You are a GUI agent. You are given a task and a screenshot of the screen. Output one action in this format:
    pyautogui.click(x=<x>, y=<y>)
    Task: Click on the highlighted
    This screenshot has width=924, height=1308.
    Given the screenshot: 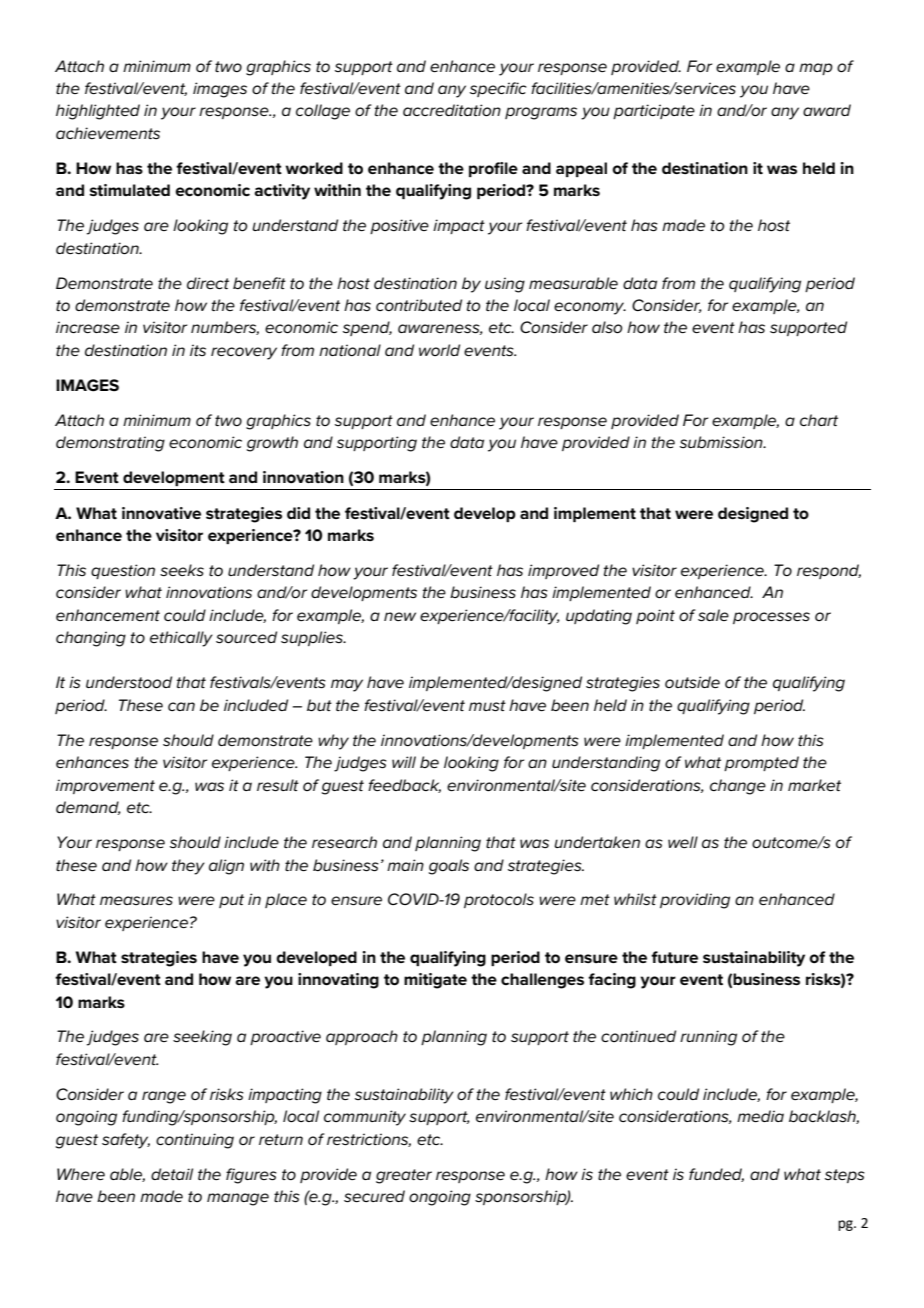 What is the action you would take?
    pyautogui.click(x=98, y=112)
